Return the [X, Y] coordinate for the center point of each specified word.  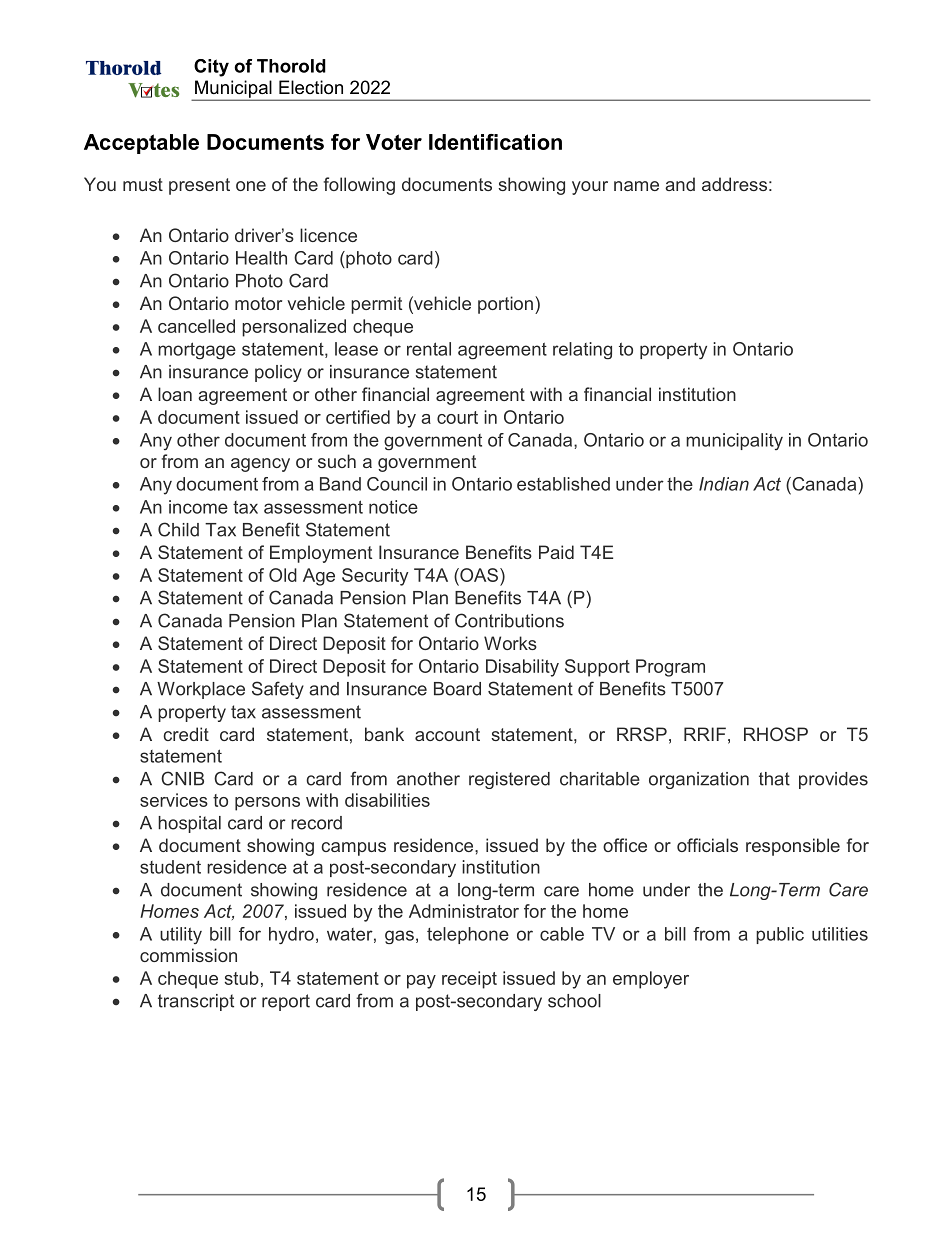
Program [670, 668]
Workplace [201, 690]
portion [505, 305]
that [774, 779]
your [590, 188]
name [636, 186]
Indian [724, 484]
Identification [495, 142]
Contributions [509, 620]
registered [509, 780]
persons [267, 804]
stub [242, 978]
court [457, 417]
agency [260, 465]
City [211, 68]
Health [261, 258]
